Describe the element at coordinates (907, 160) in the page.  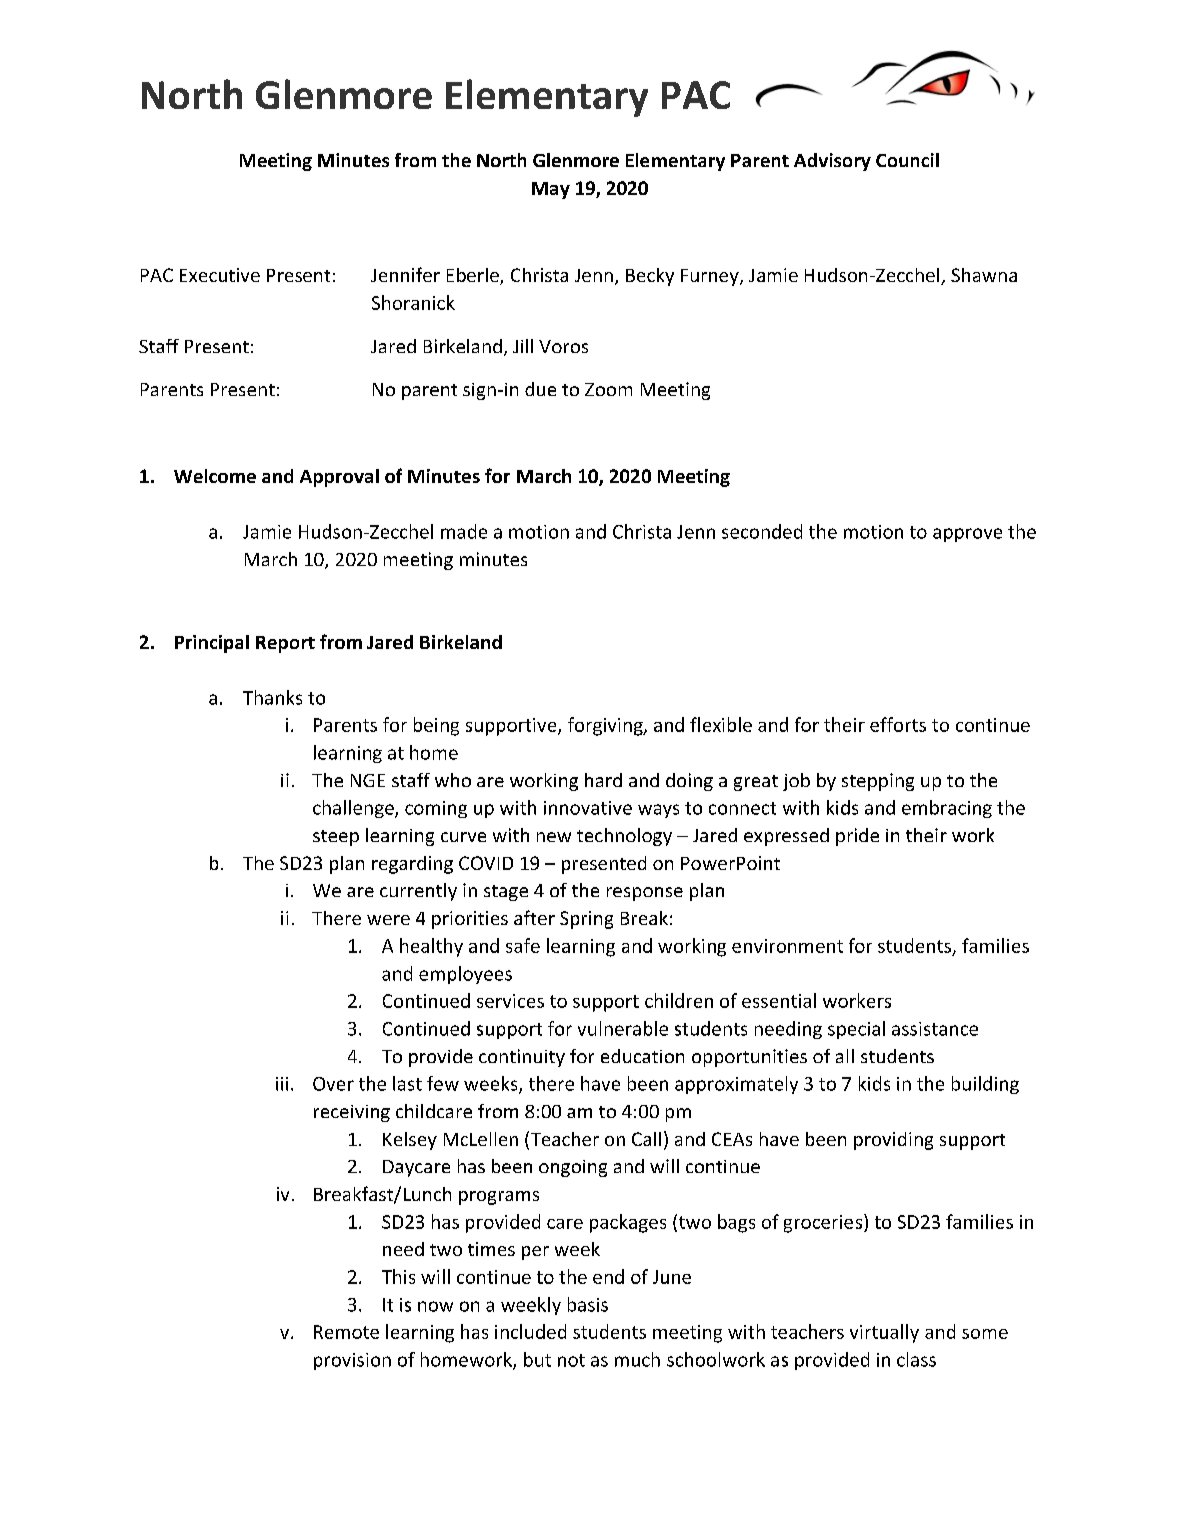
I see `Council` at that location.
